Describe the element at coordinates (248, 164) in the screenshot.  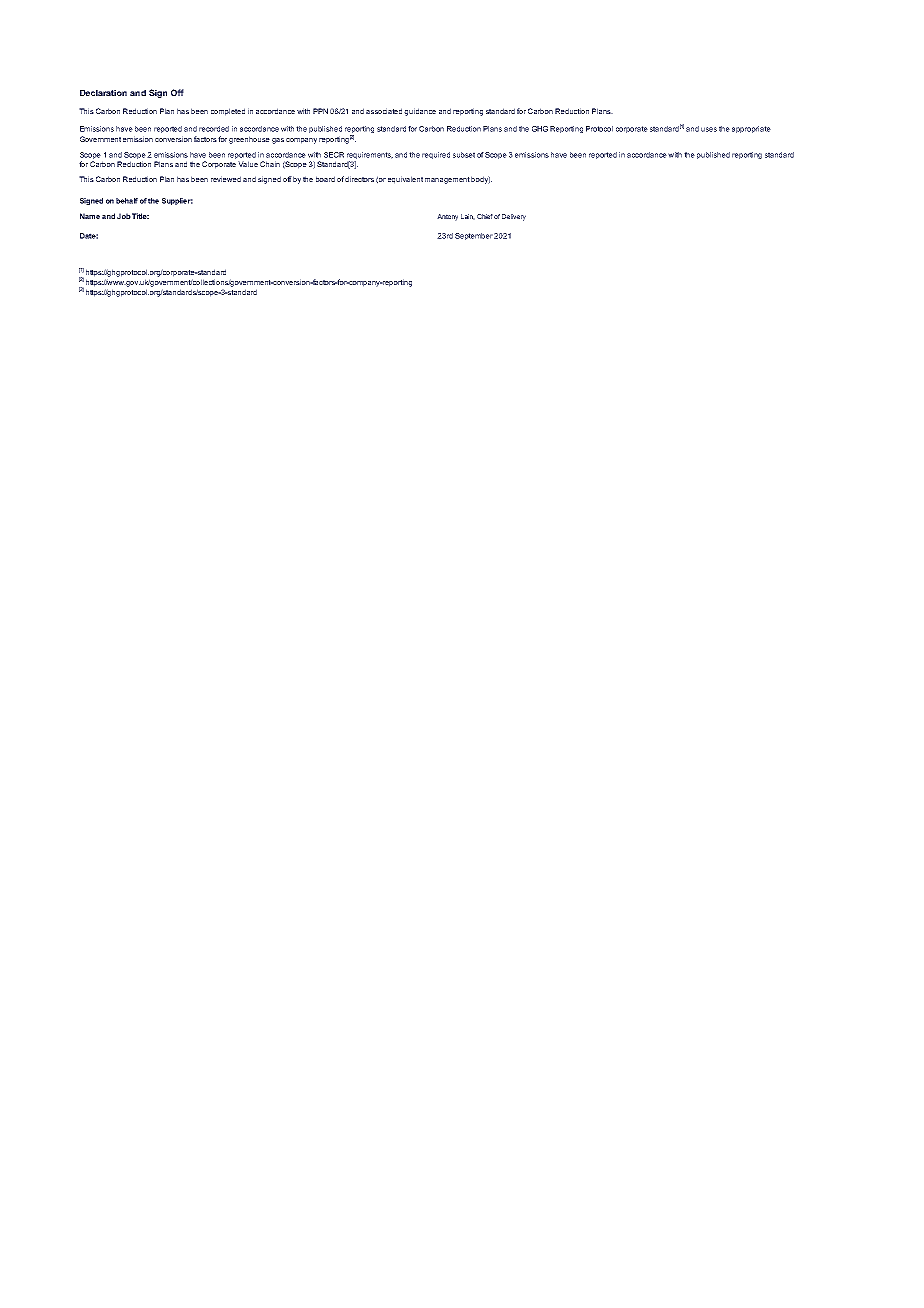
I see `Value` at that location.
